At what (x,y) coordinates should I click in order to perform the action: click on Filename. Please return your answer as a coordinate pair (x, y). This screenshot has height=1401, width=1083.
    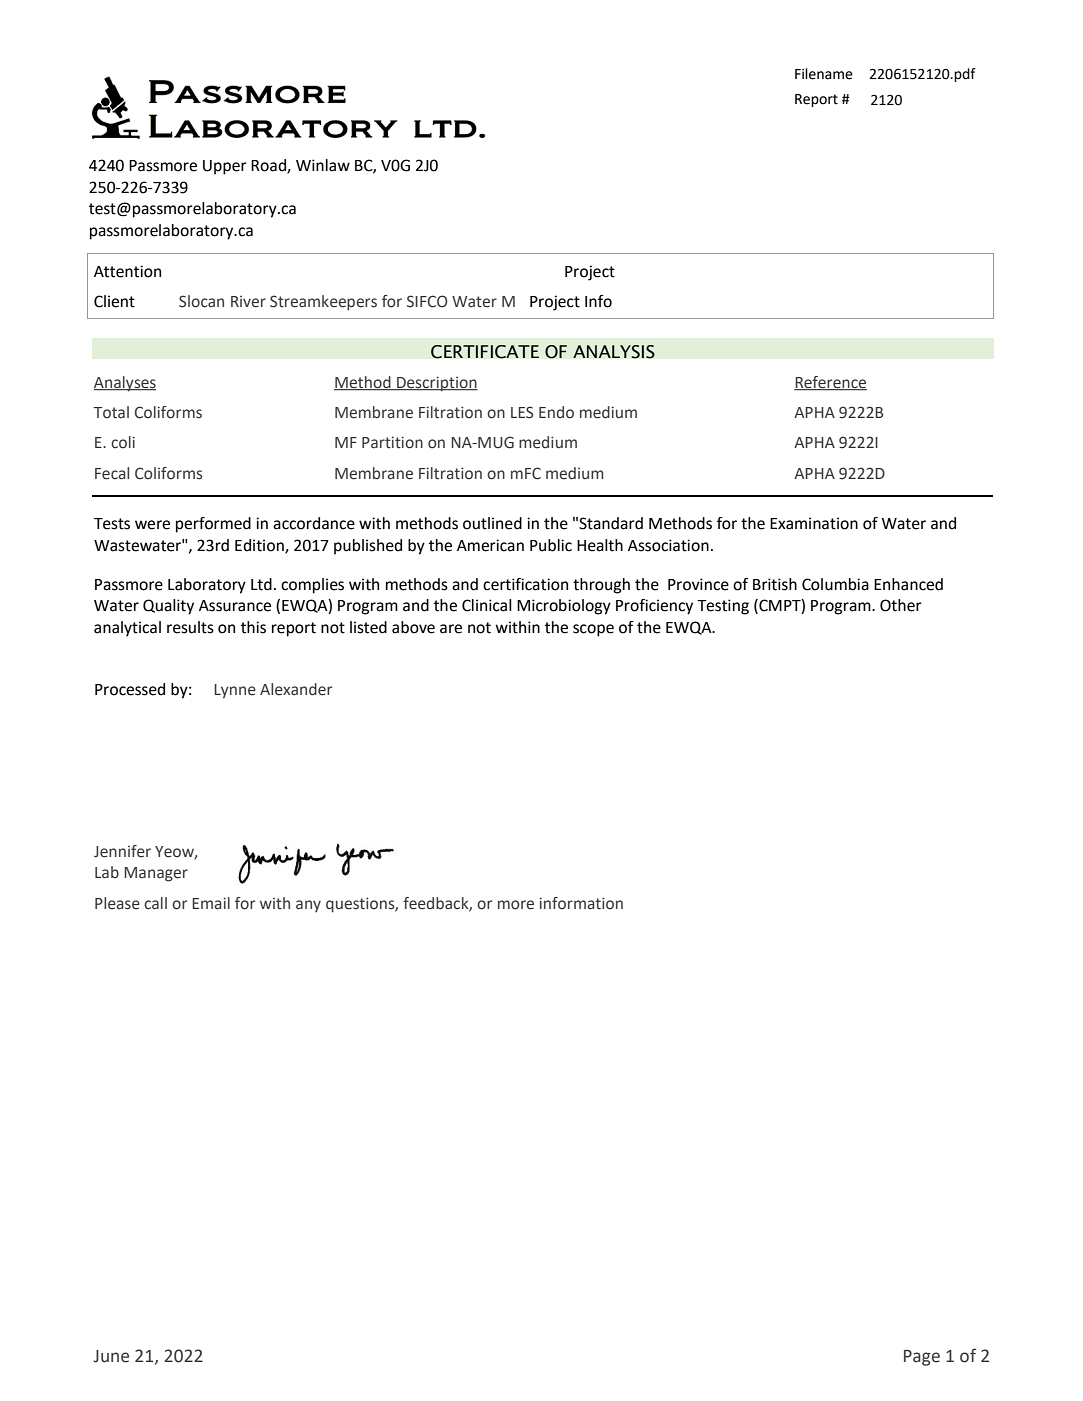
    Looking at the image, I should click on (824, 74).
